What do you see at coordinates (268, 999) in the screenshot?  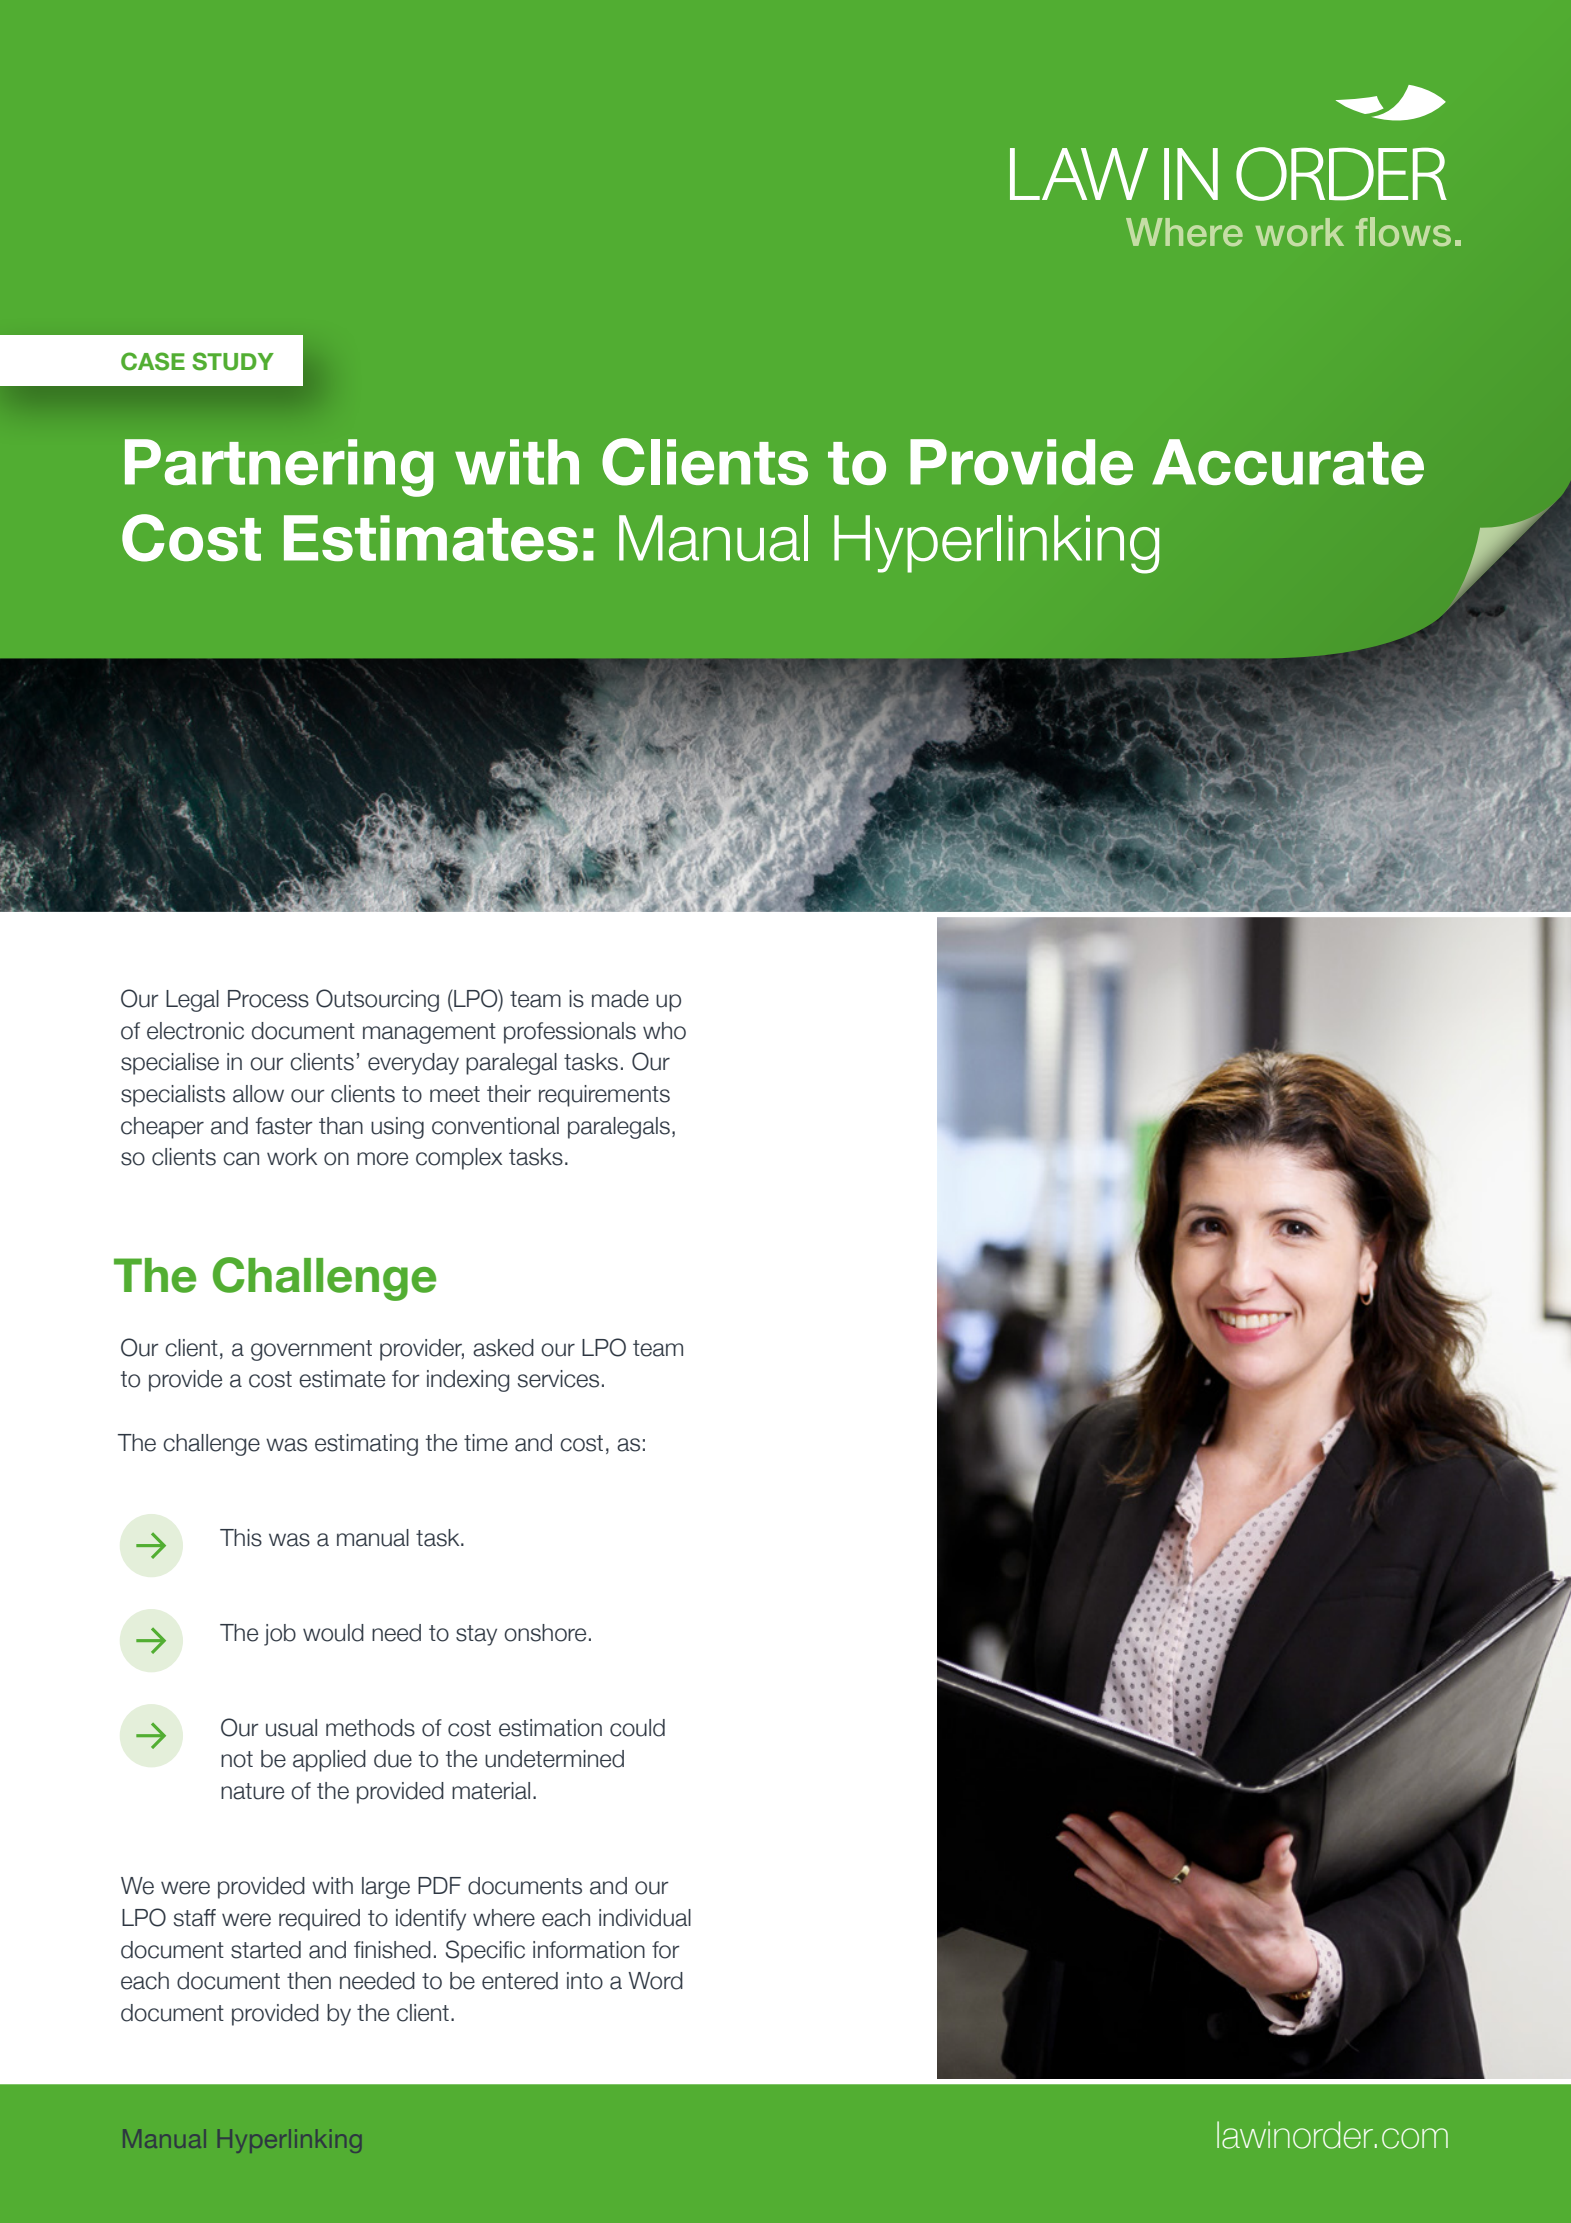 I see `Process` at bounding box center [268, 999].
